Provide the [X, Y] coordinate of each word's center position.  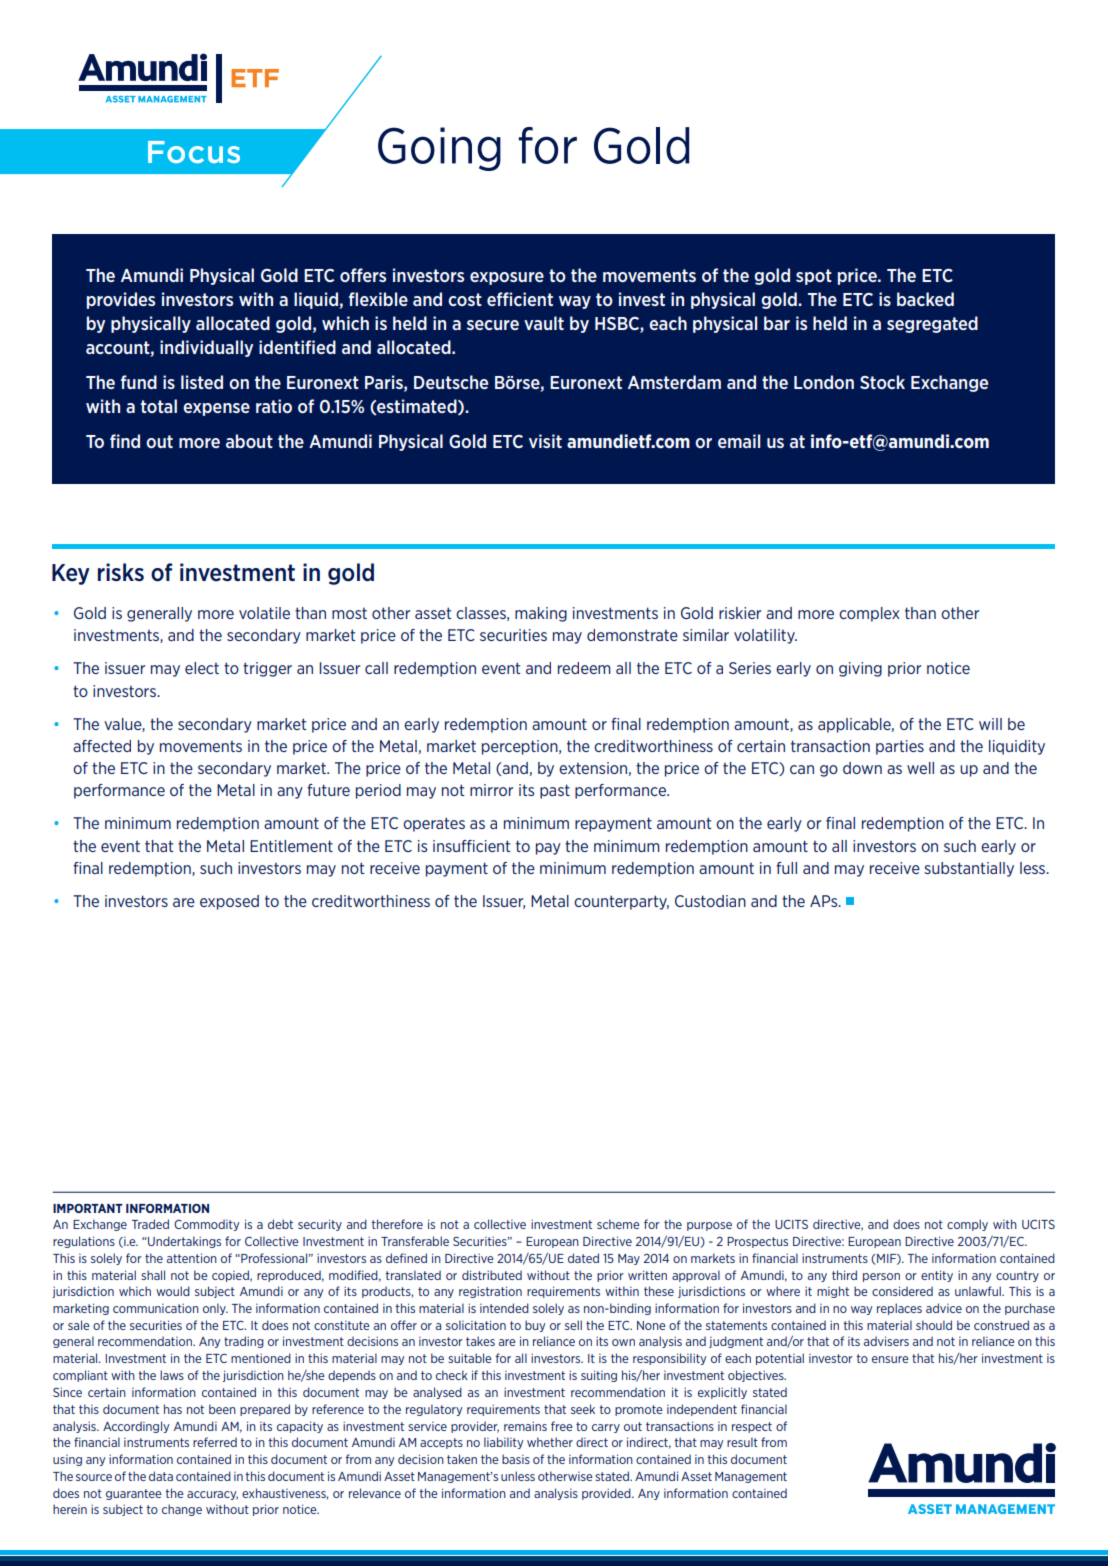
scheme [618, 1224]
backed [925, 299]
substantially [969, 869]
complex [869, 614]
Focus [194, 152]
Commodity [206, 1225]
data [161, 1476]
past [555, 791]
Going [439, 149]
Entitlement [291, 846]
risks [121, 572]
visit [545, 441]
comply [967, 1225]
